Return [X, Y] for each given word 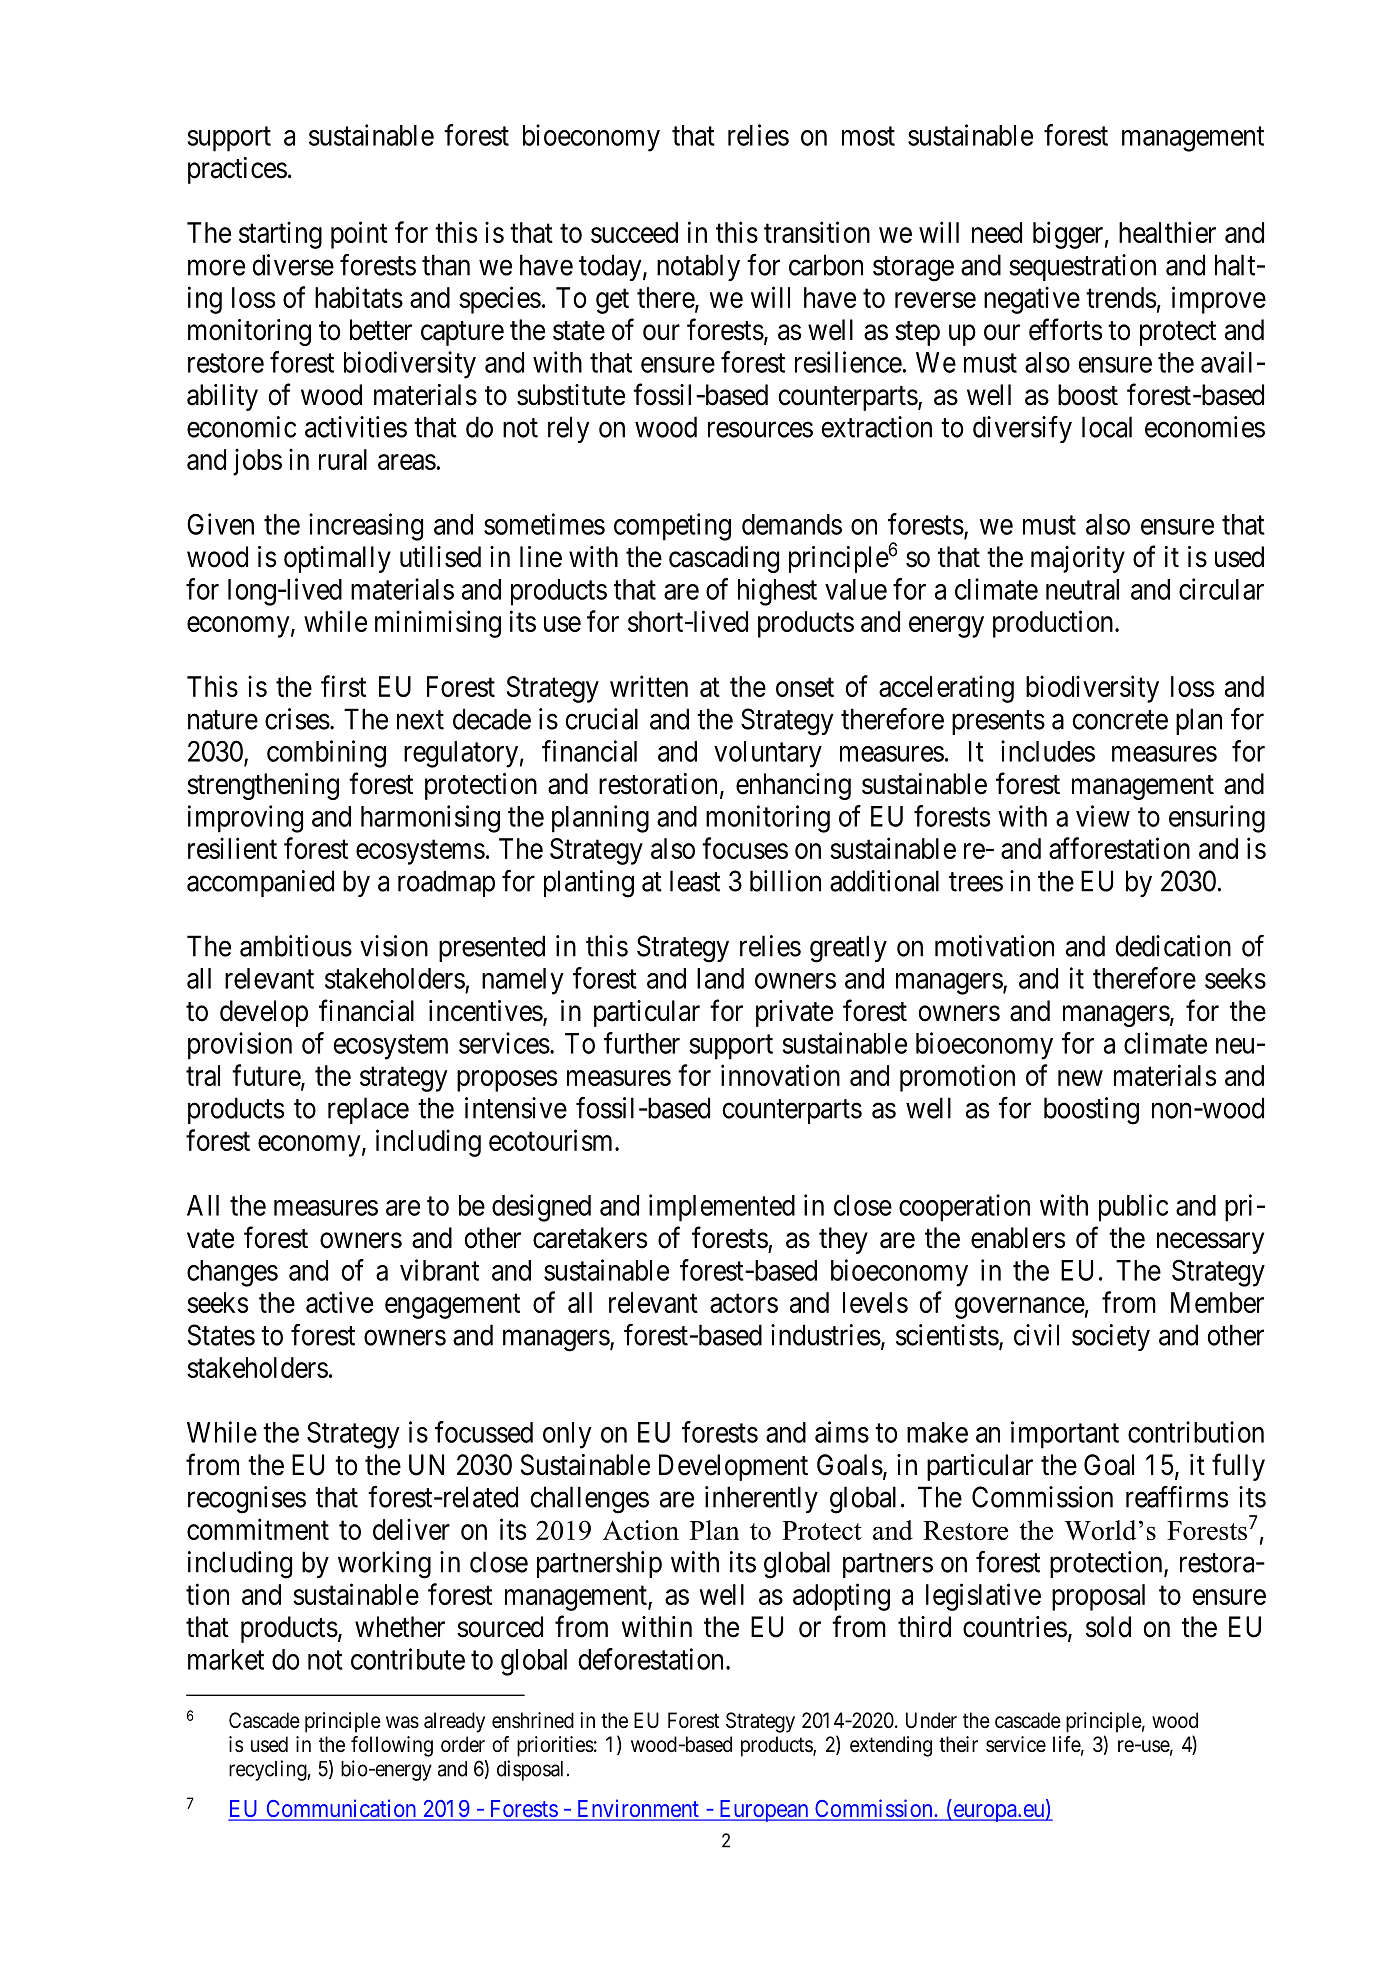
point [359, 235]
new [1080, 1078]
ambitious [296, 946]
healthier [1167, 232]
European [764, 1811]
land [720, 978]
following [392, 1746]
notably [698, 267]
